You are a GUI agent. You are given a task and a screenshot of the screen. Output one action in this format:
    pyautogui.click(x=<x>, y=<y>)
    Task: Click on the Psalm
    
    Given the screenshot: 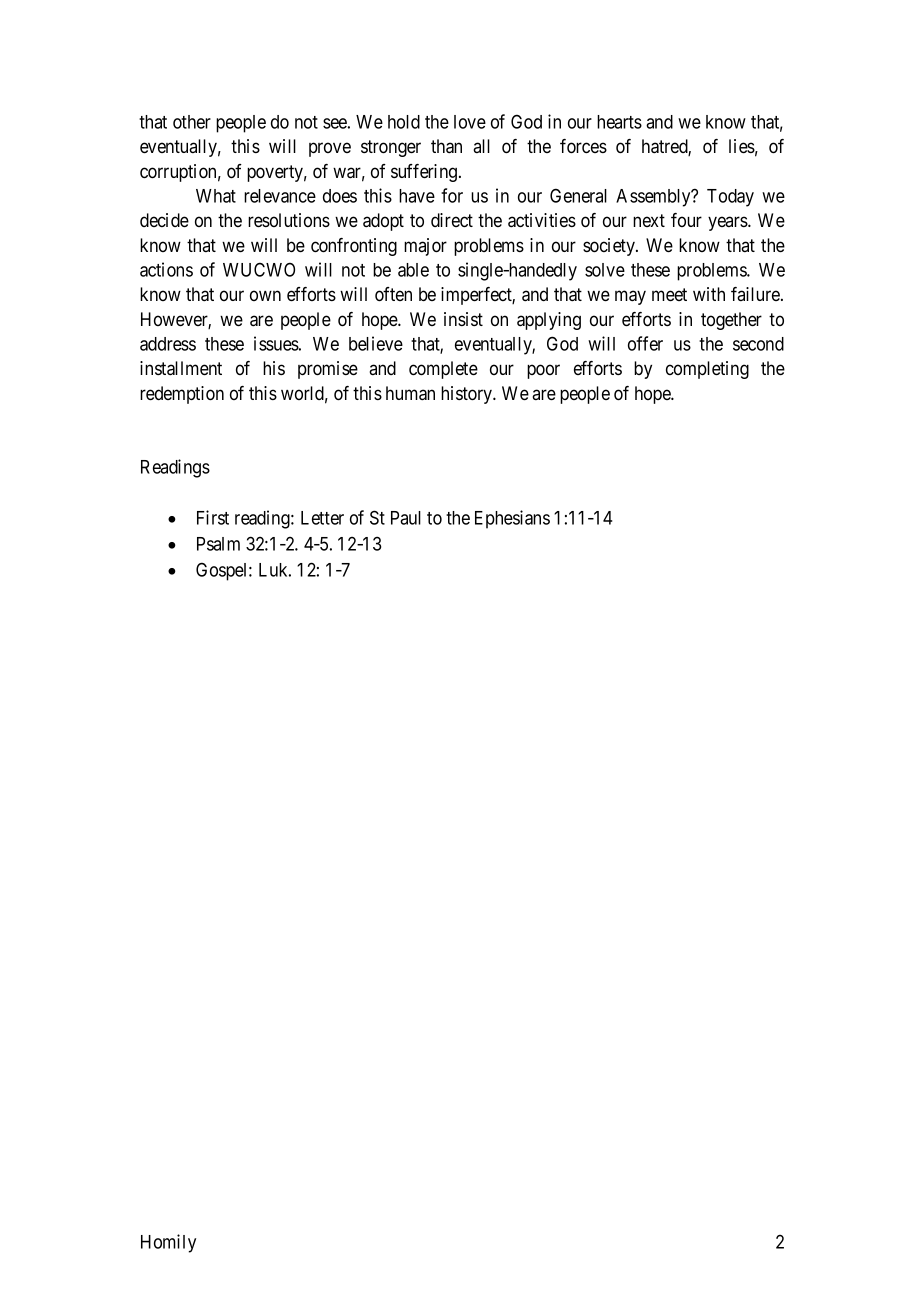 What is the action you would take?
    pyautogui.click(x=218, y=544)
